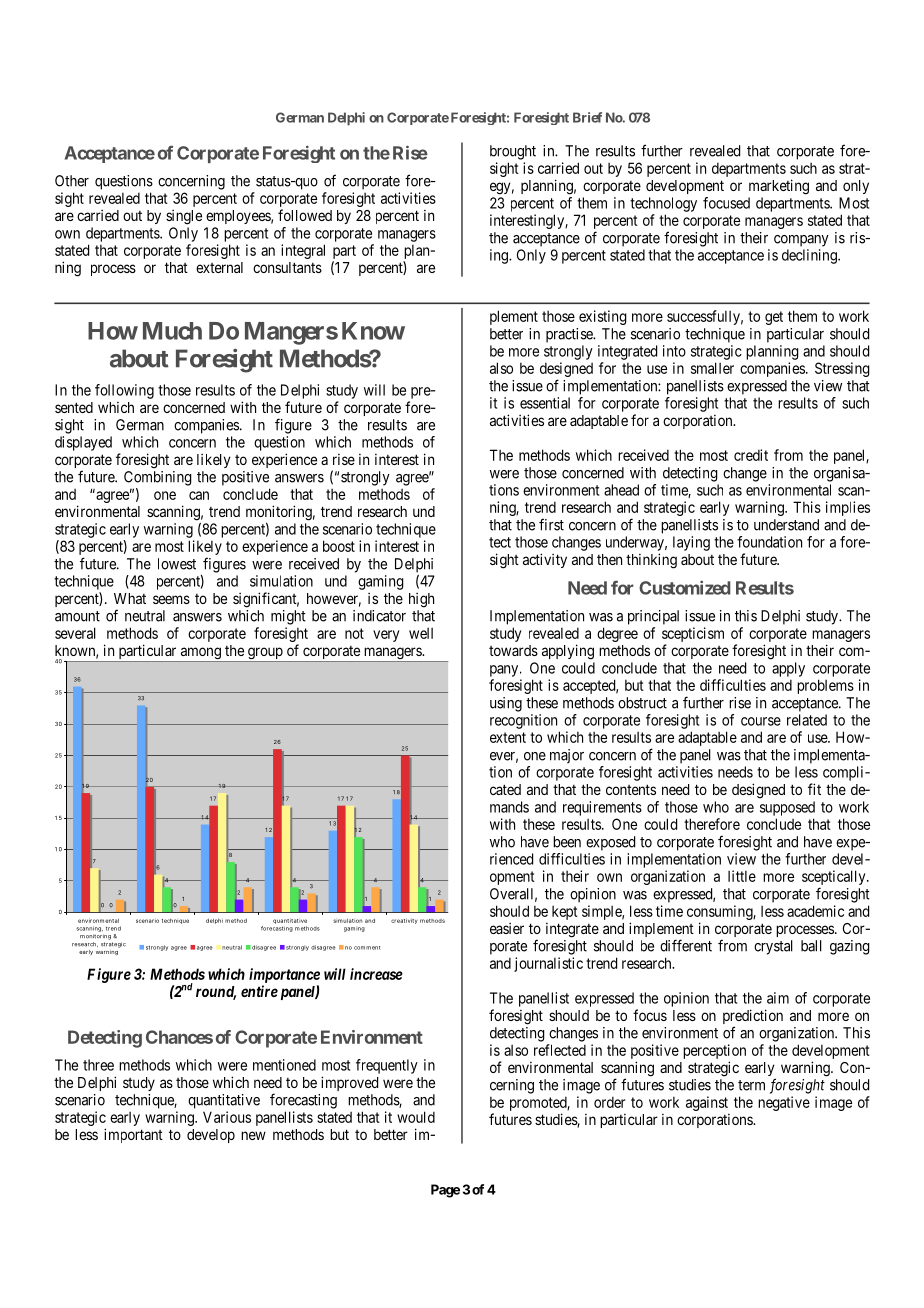  What do you see at coordinates (421, 633) in the screenshot?
I see `well` at bounding box center [421, 633].
